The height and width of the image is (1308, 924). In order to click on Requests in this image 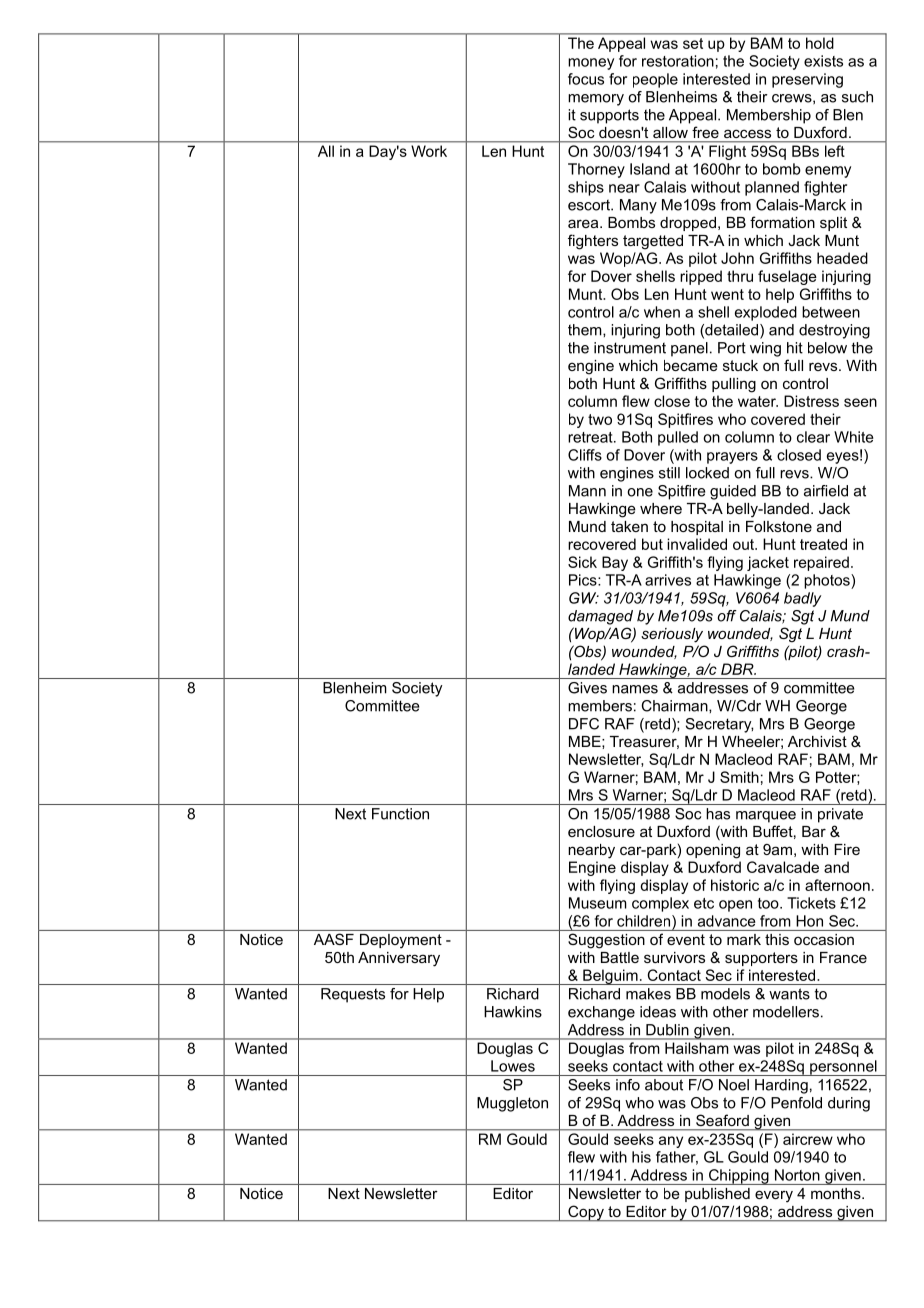, I will do `click(353, 995)`.
